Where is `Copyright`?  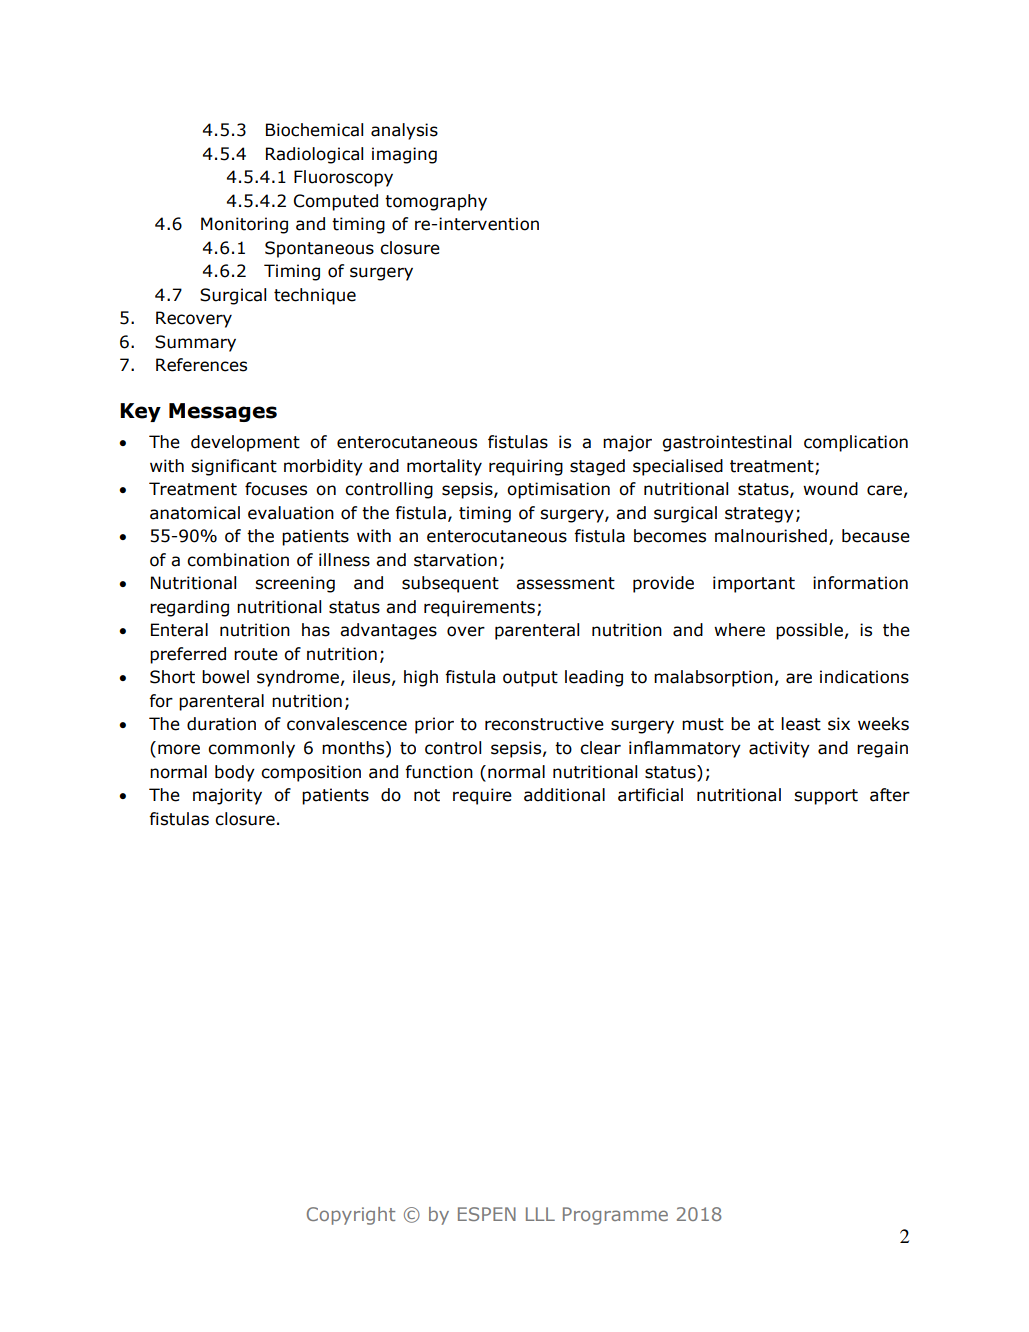 Copyright is located at coordinates (351, 1216).
